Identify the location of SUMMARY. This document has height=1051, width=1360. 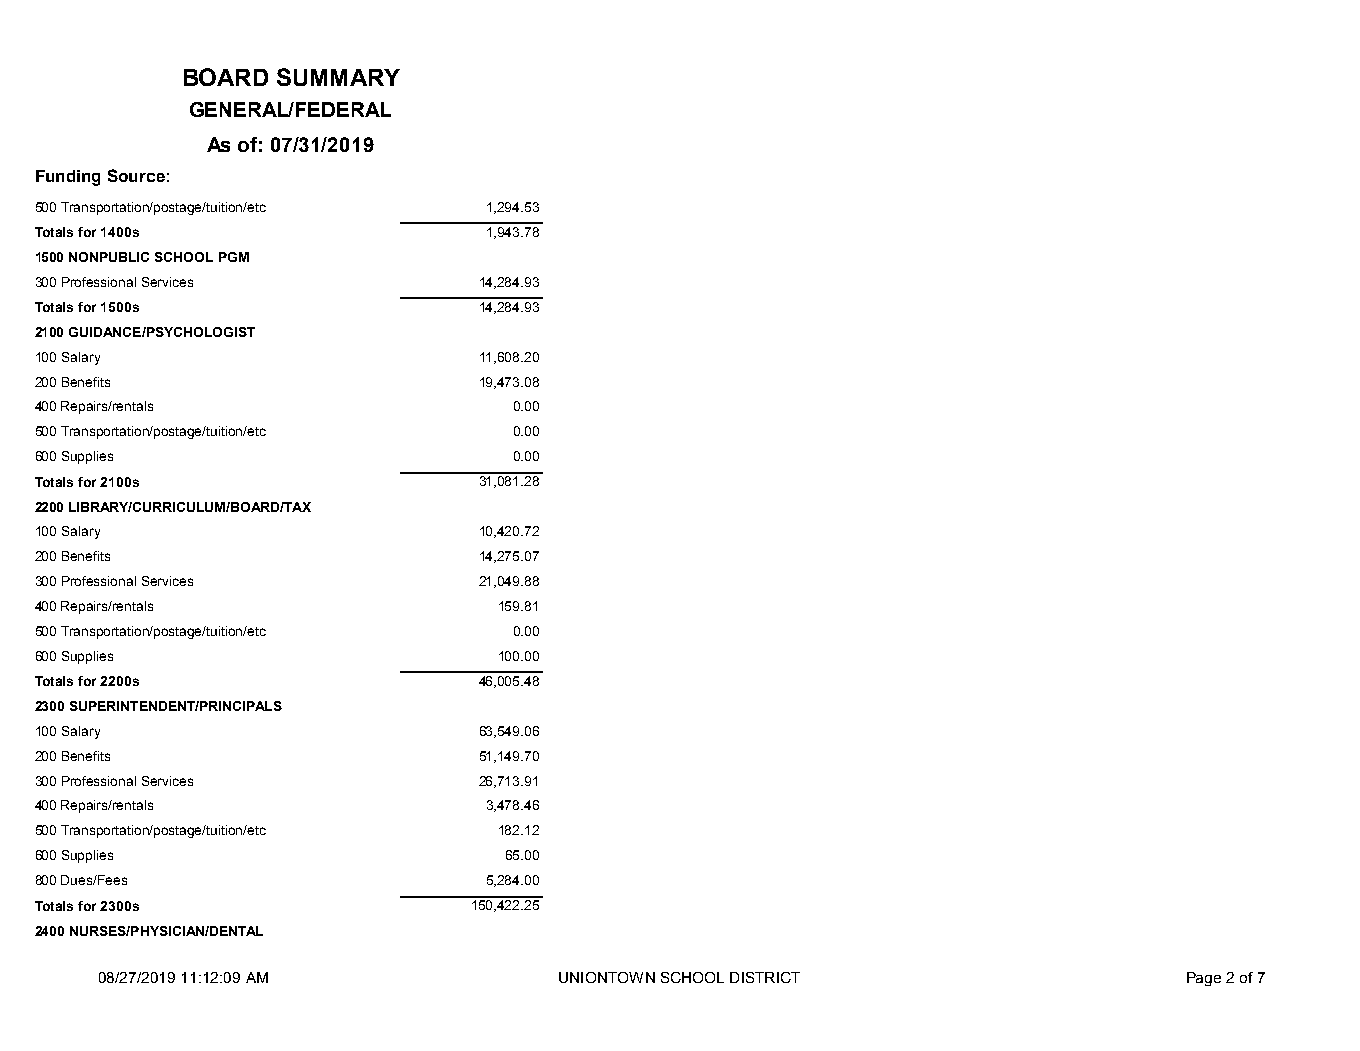
(338, 77).
